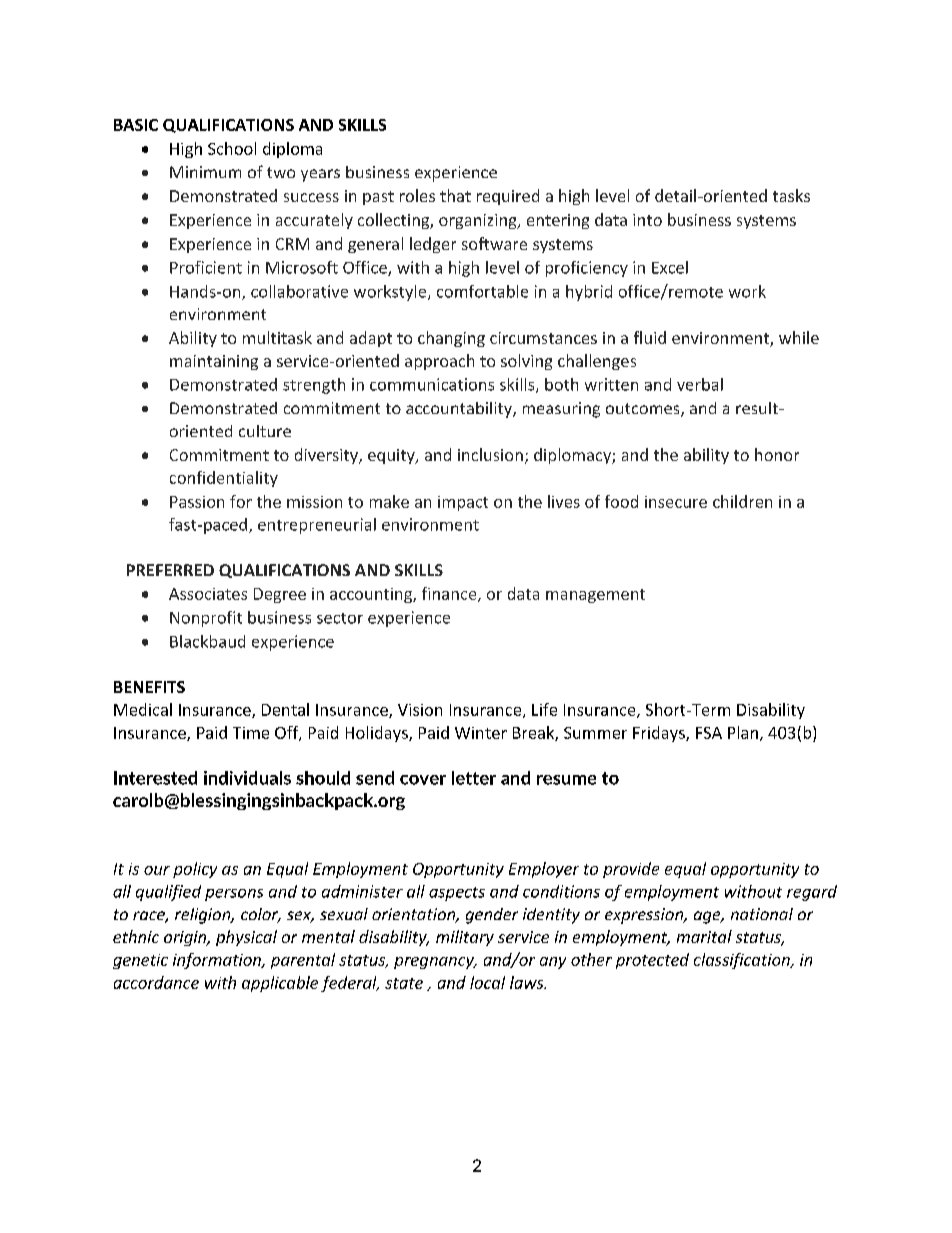 The width and height of the screenshot is (952, 1233). Describe the element at coordinates (232, 148) in the screenshot. I see `School` at that location.
